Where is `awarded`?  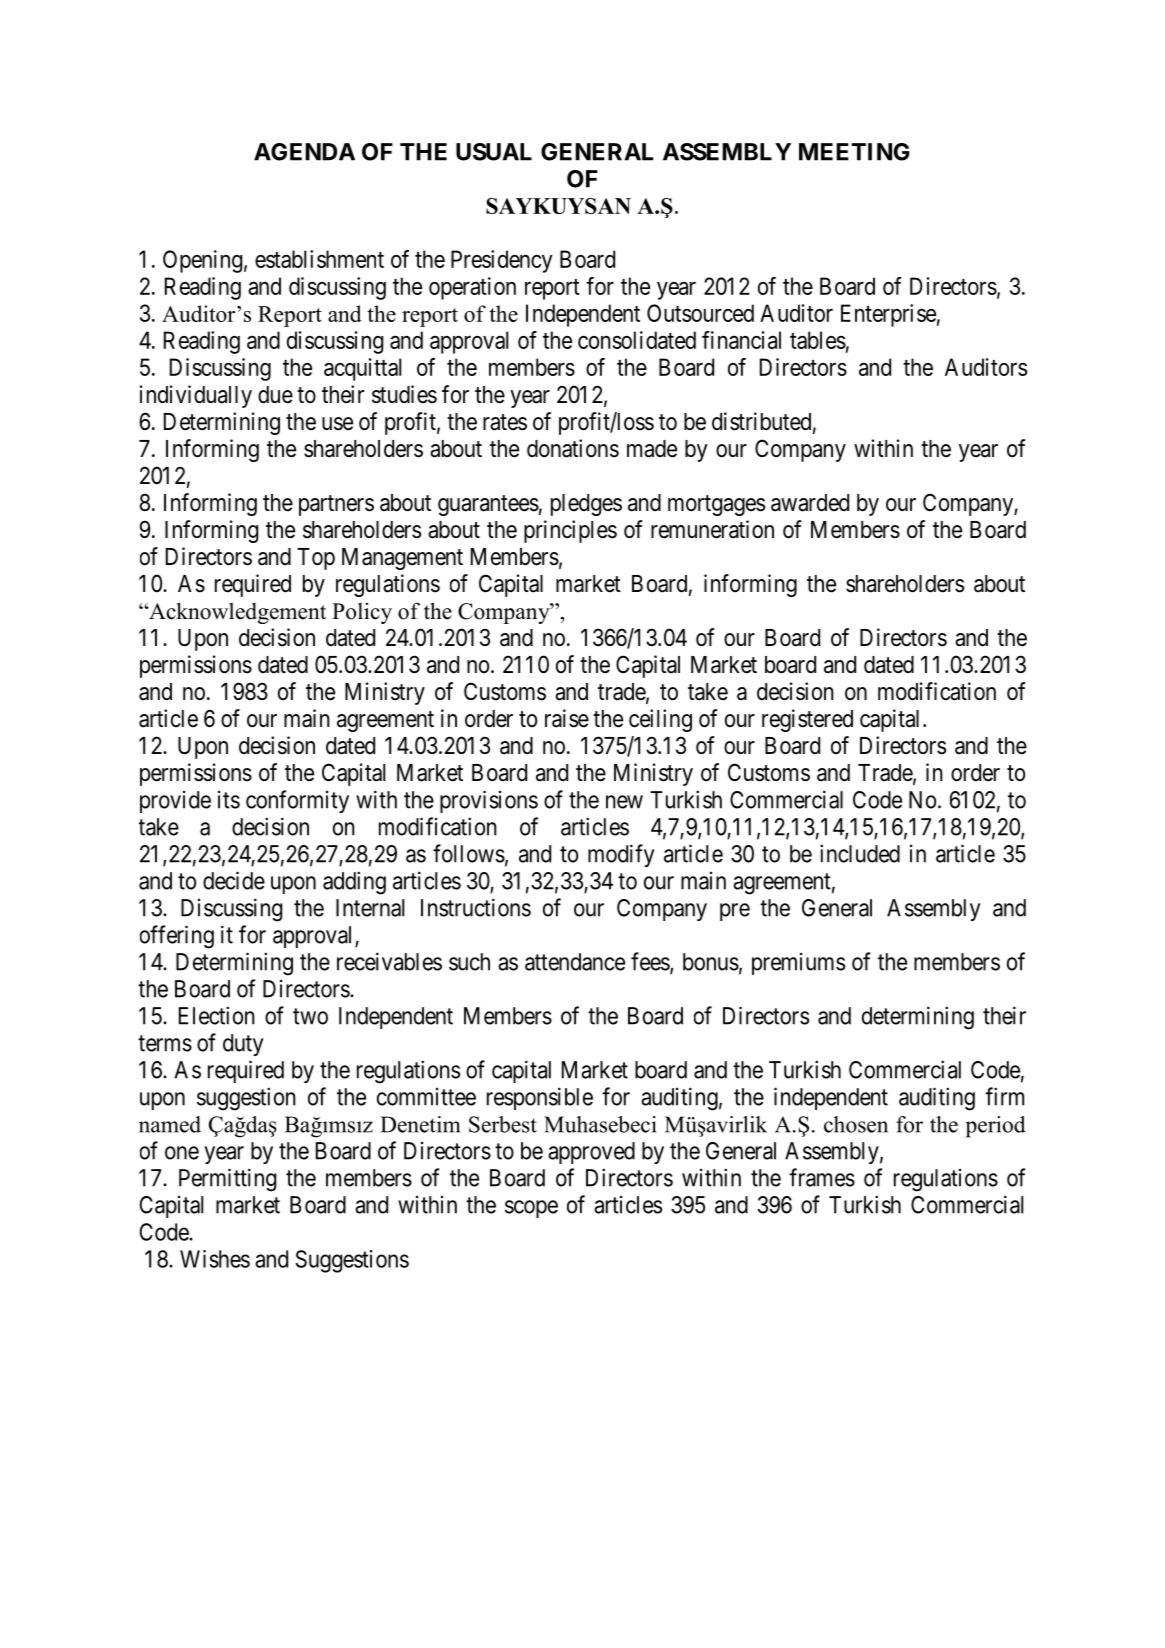
awarded is located at coordinates (810, 503).
